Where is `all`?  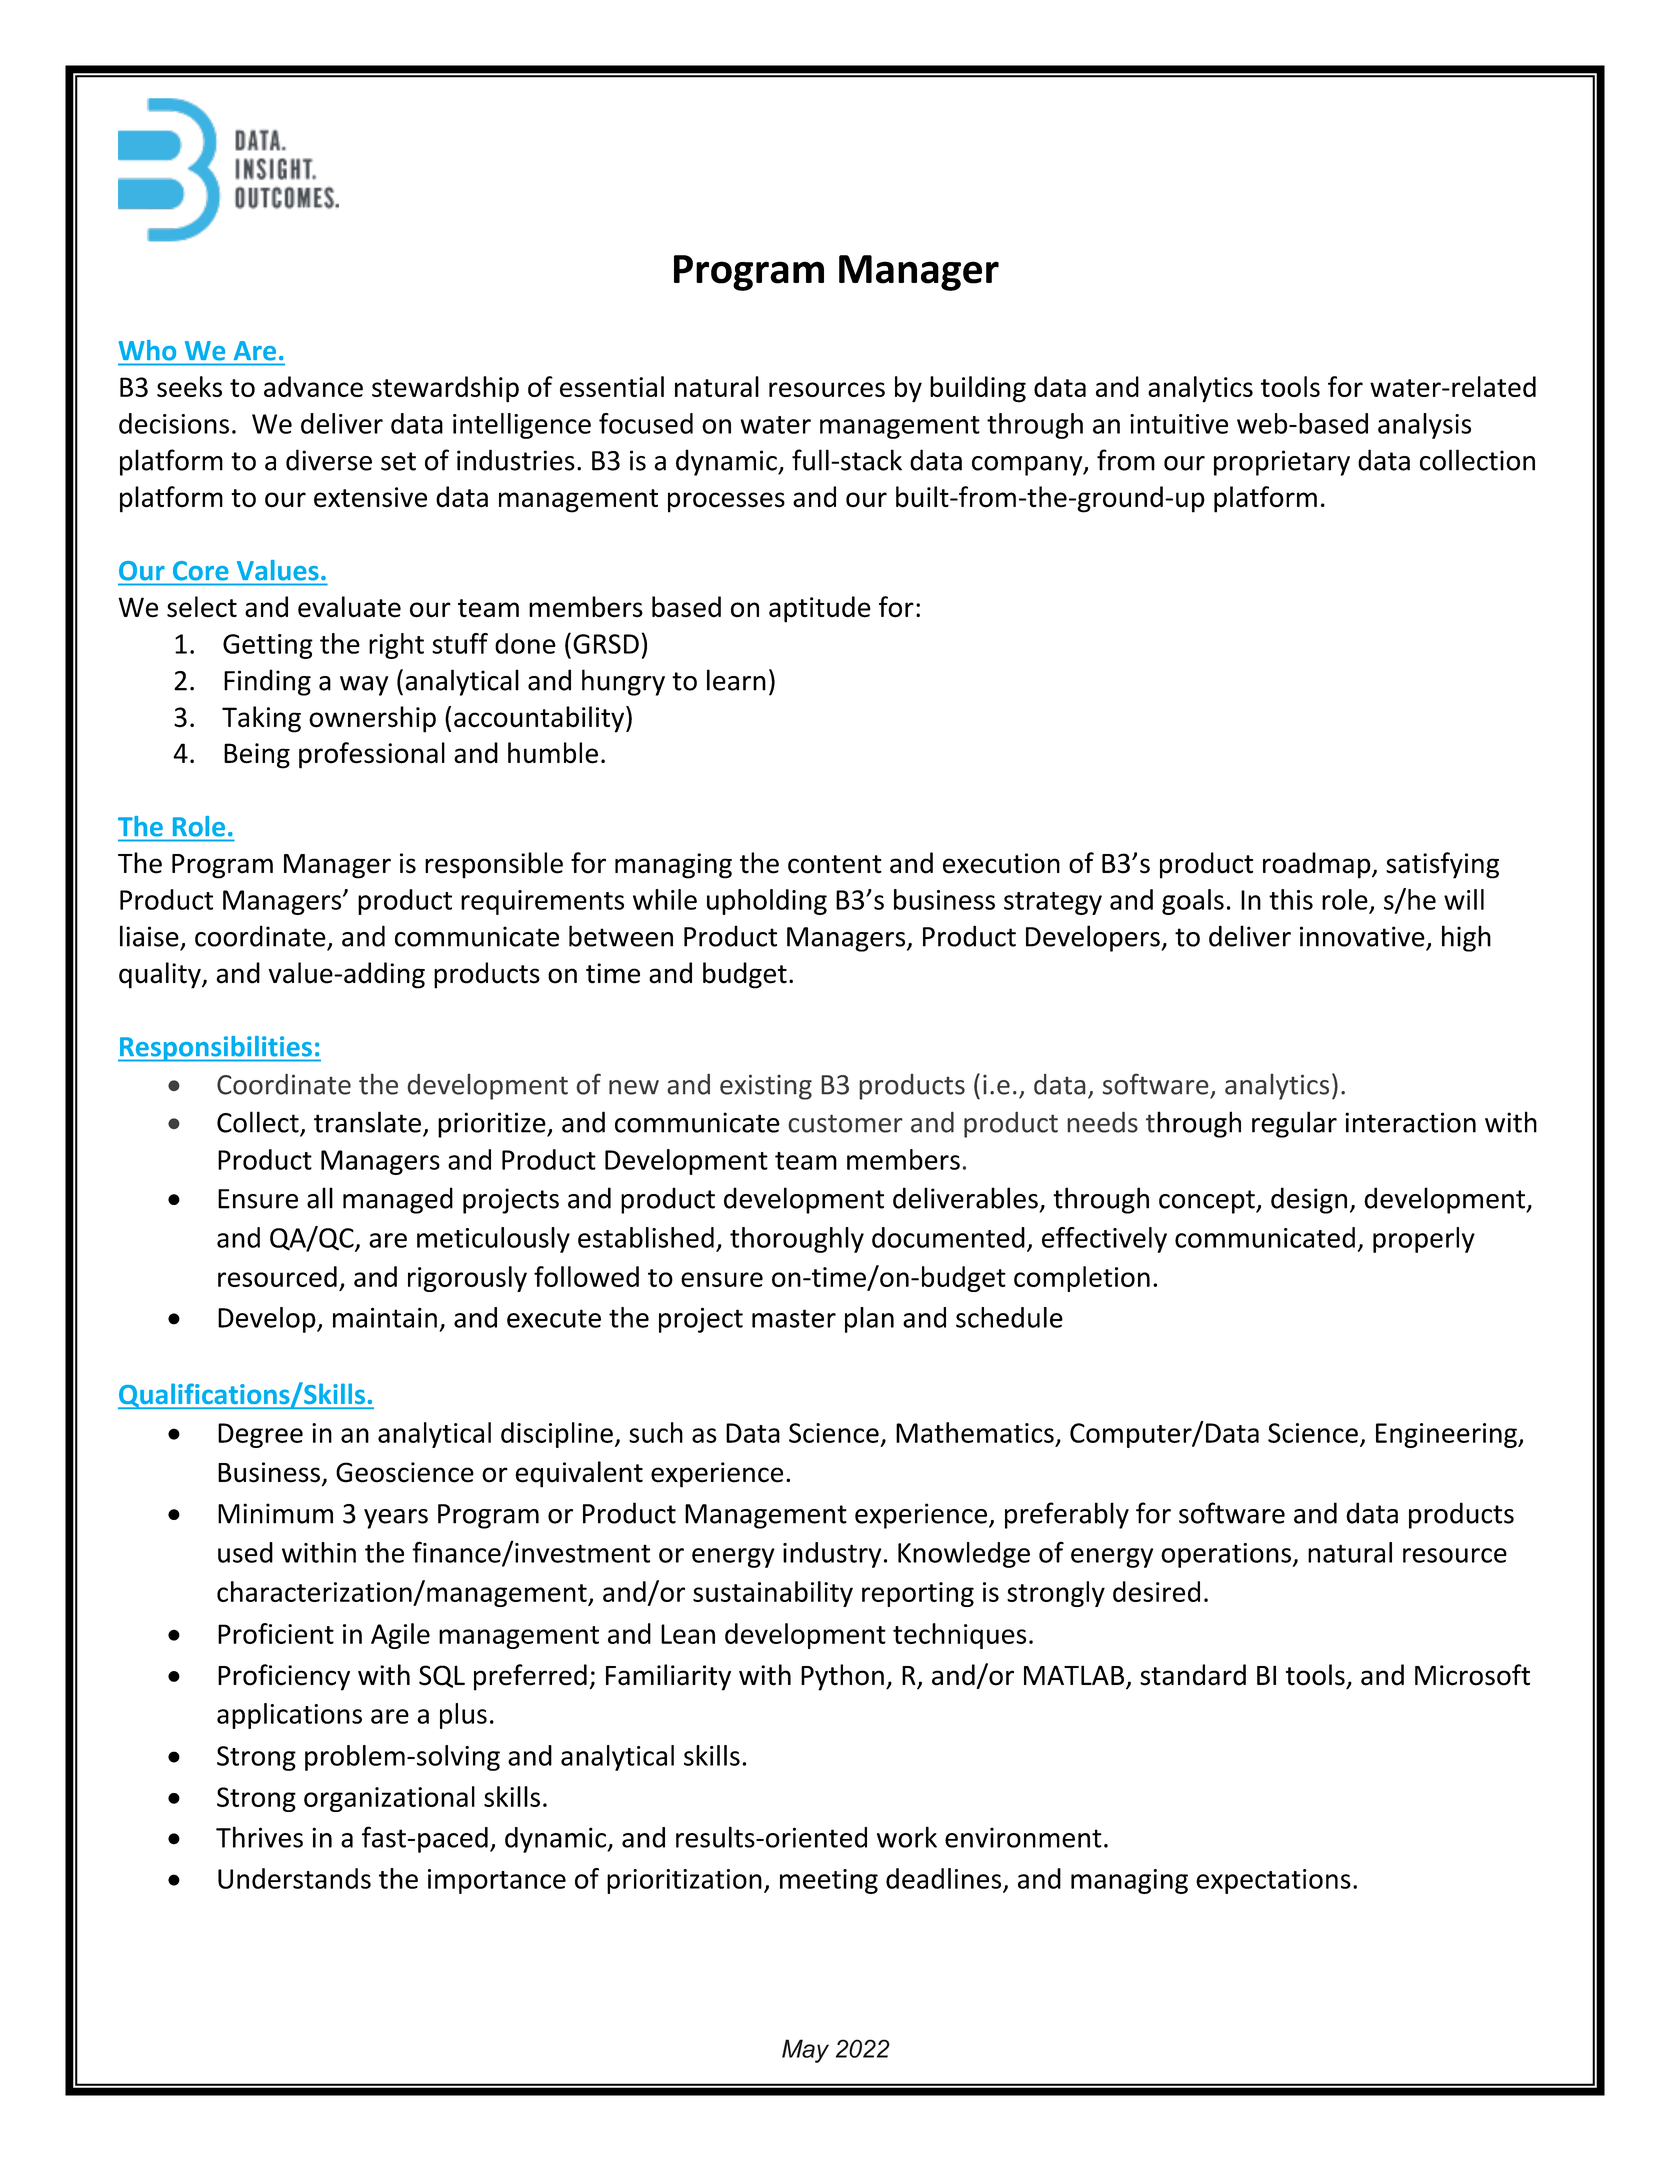 all is located at coordinates (320, 1198).
